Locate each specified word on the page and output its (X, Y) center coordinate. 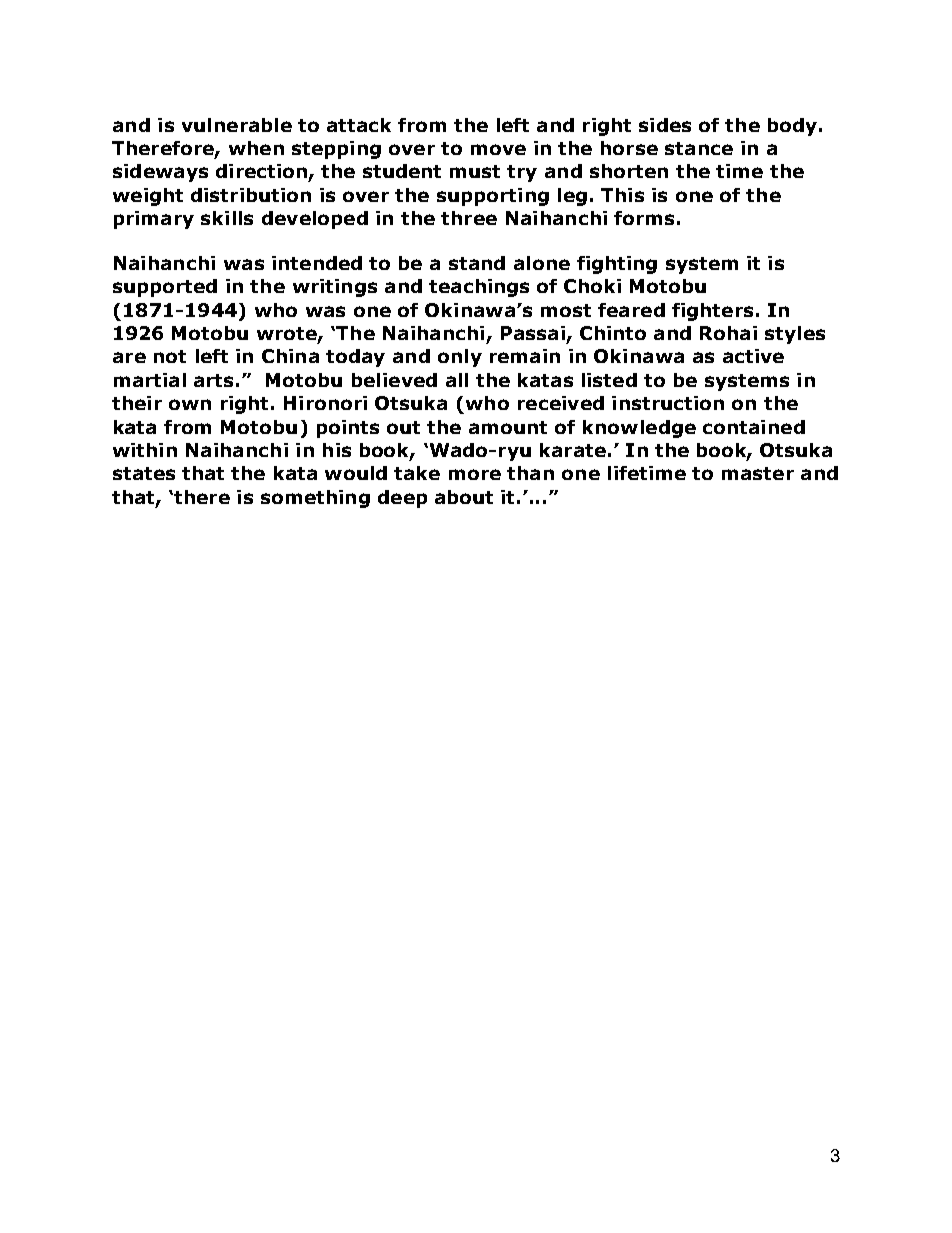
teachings (479, 288)
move (498, 149)
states (144, 473)
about (464, 497)
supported (165, 288)
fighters (712, 312)
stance (699, 148)
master (758, 473)
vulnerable (237, 125)
